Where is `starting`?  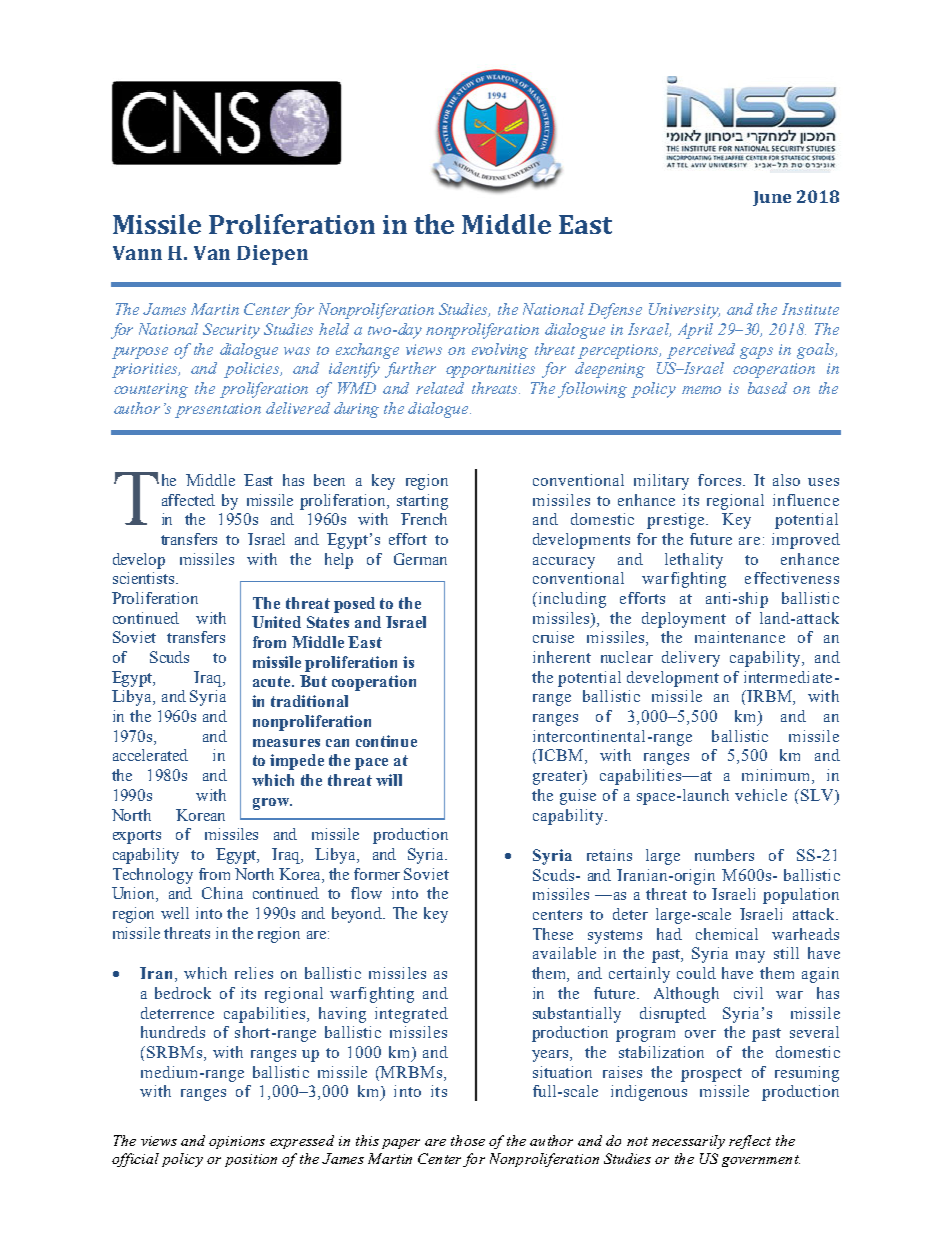
starting is located at coordinates (422, 502).
